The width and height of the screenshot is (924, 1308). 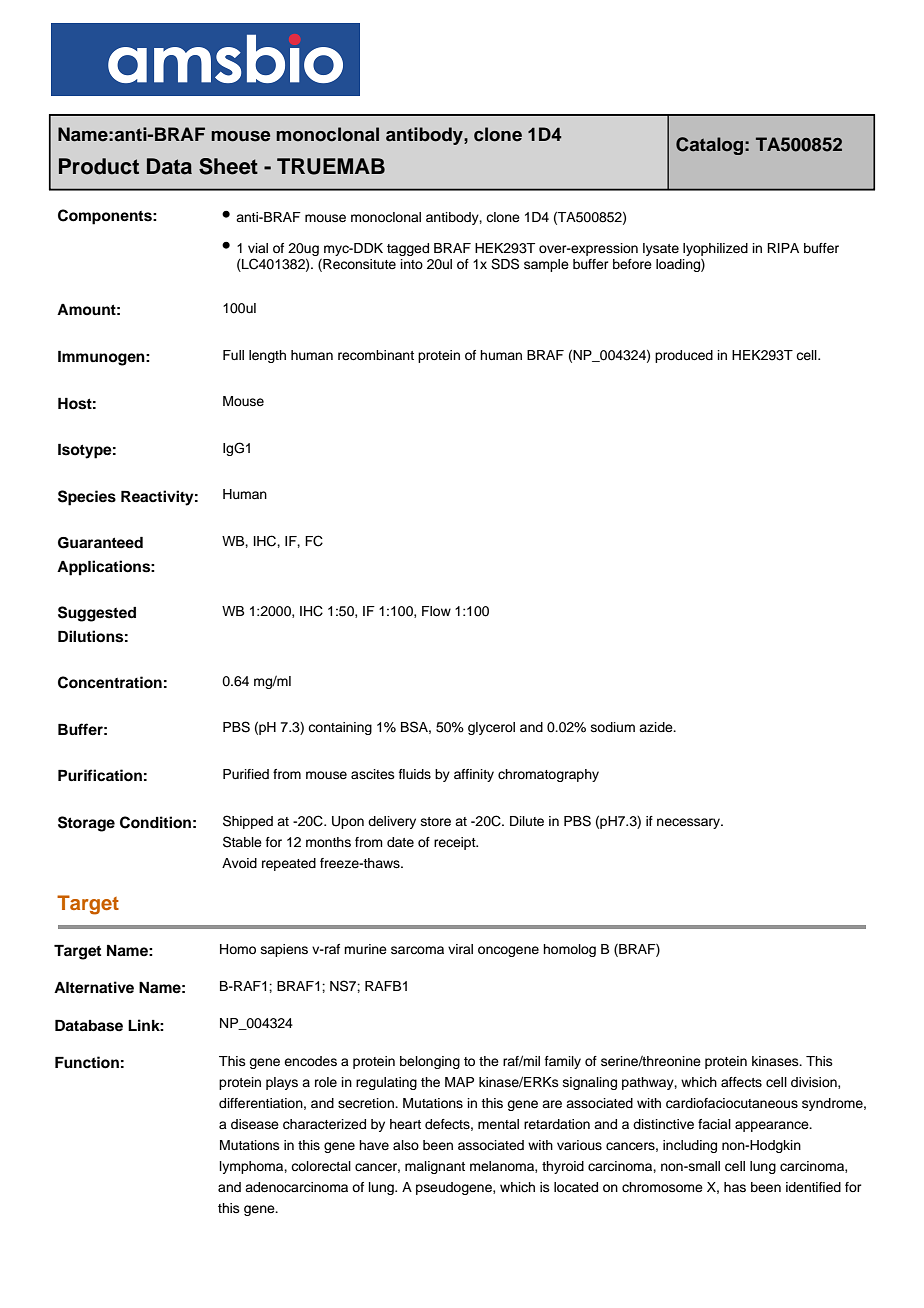 What do you see at coordinates (491, 728) in the screenshot?
I see `glycerol` at bounding box center [491, 728].
